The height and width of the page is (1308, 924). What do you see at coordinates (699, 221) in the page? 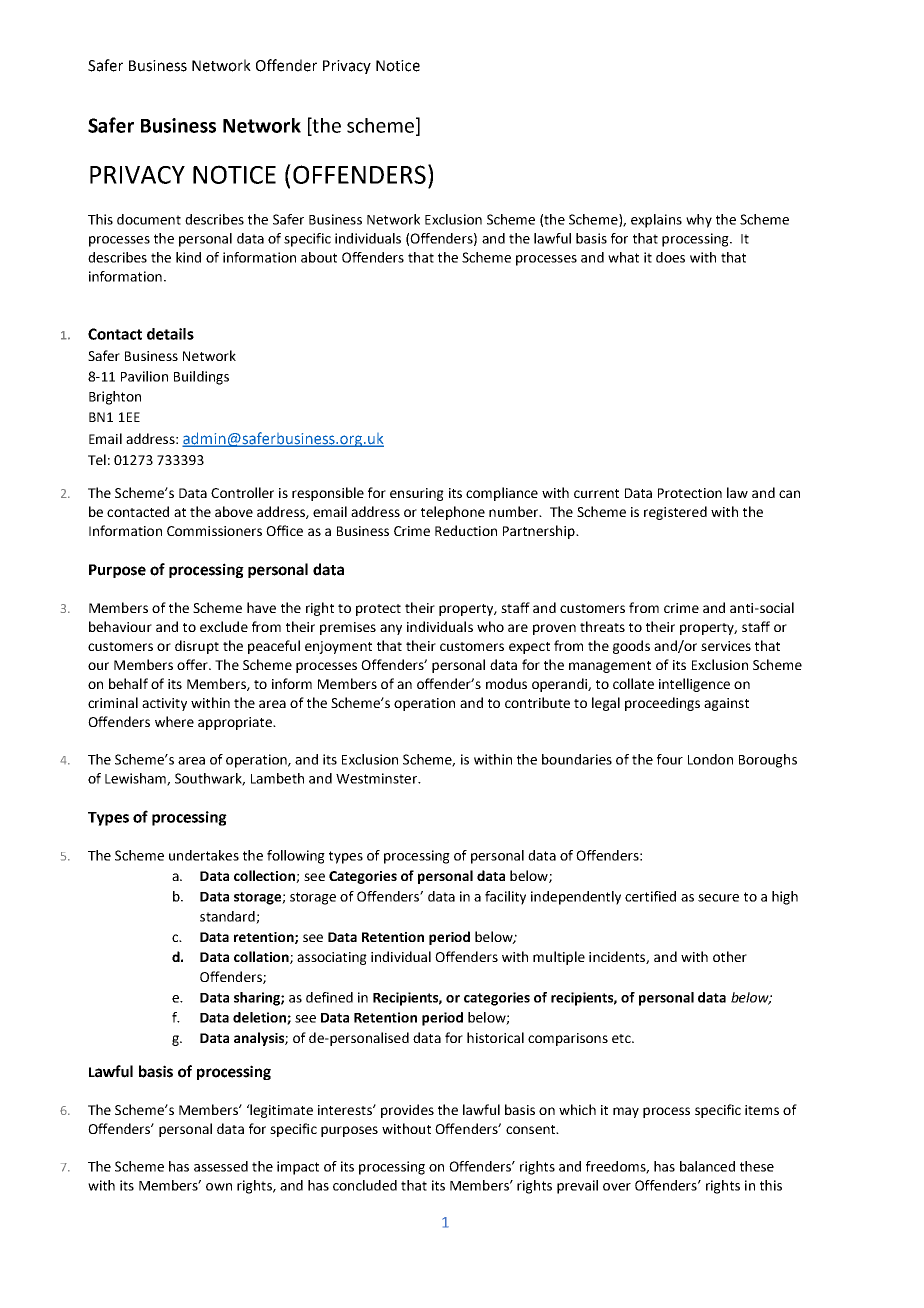
I see `why` at bounding box center [699, 221].
